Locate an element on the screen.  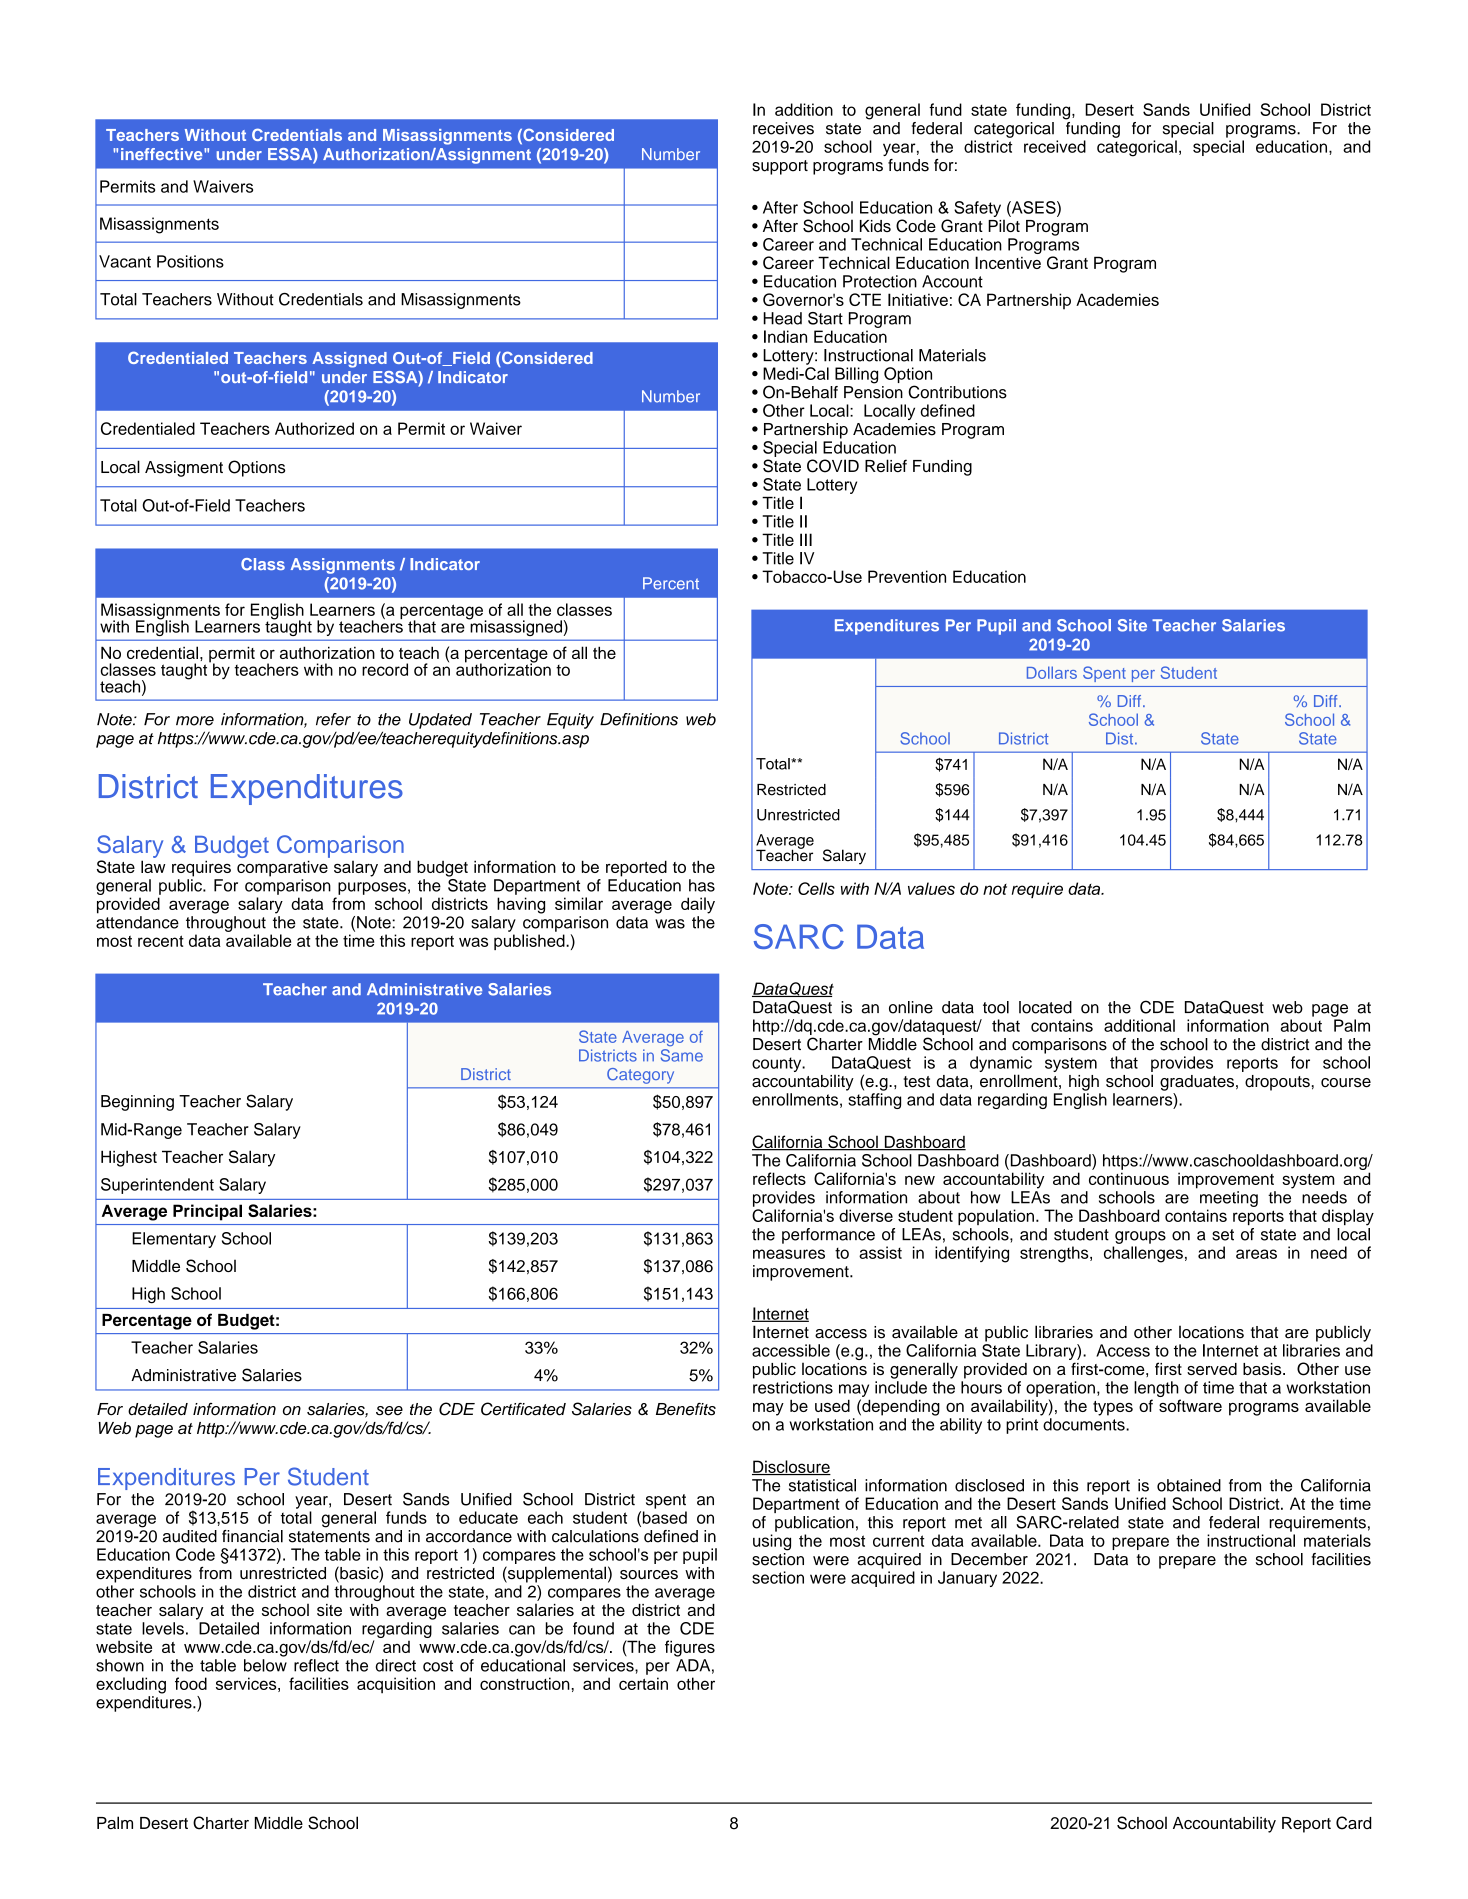
Positions is located at coordinates (190, 261).
